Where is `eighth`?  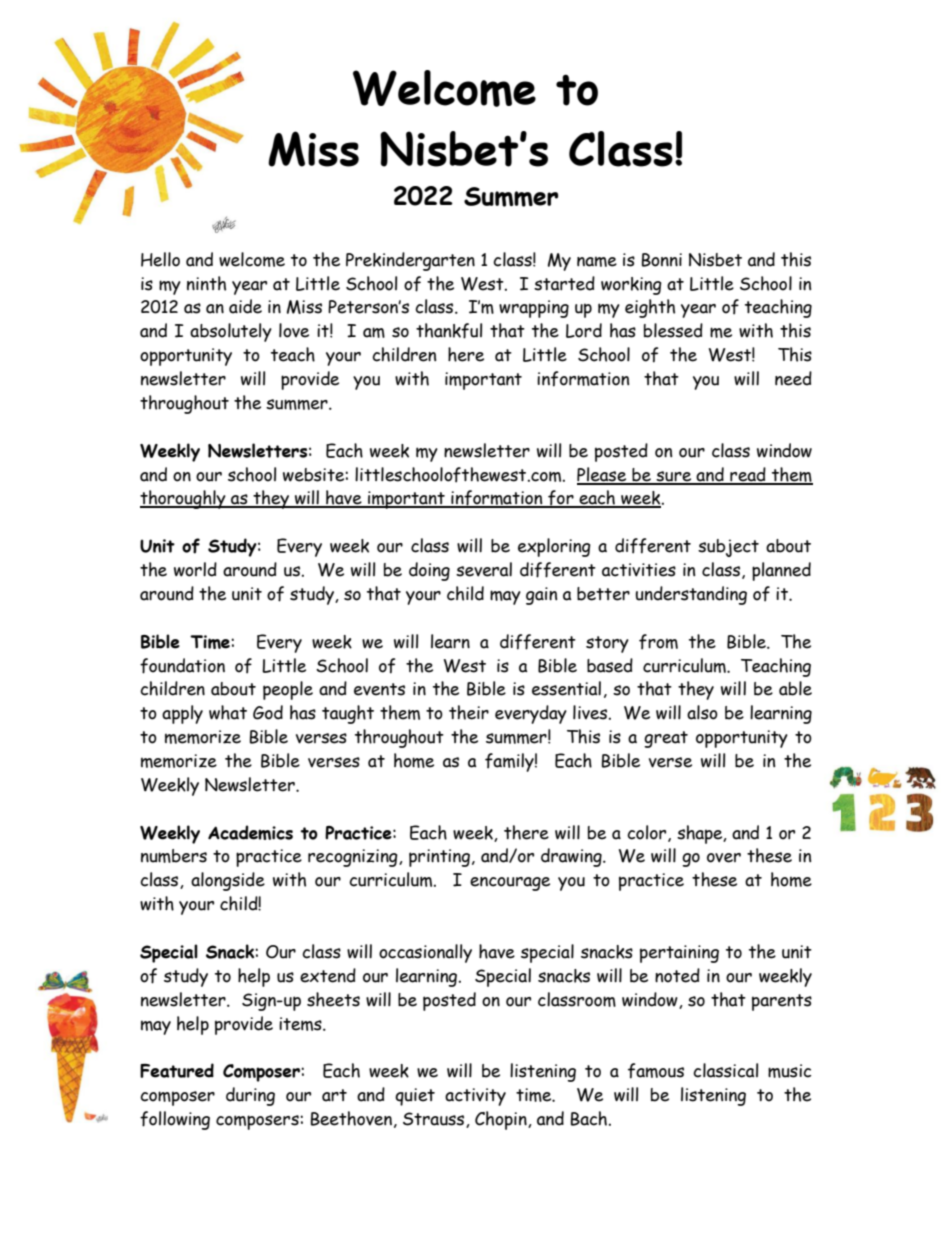 eighth is located at coordinates (650, 308).
